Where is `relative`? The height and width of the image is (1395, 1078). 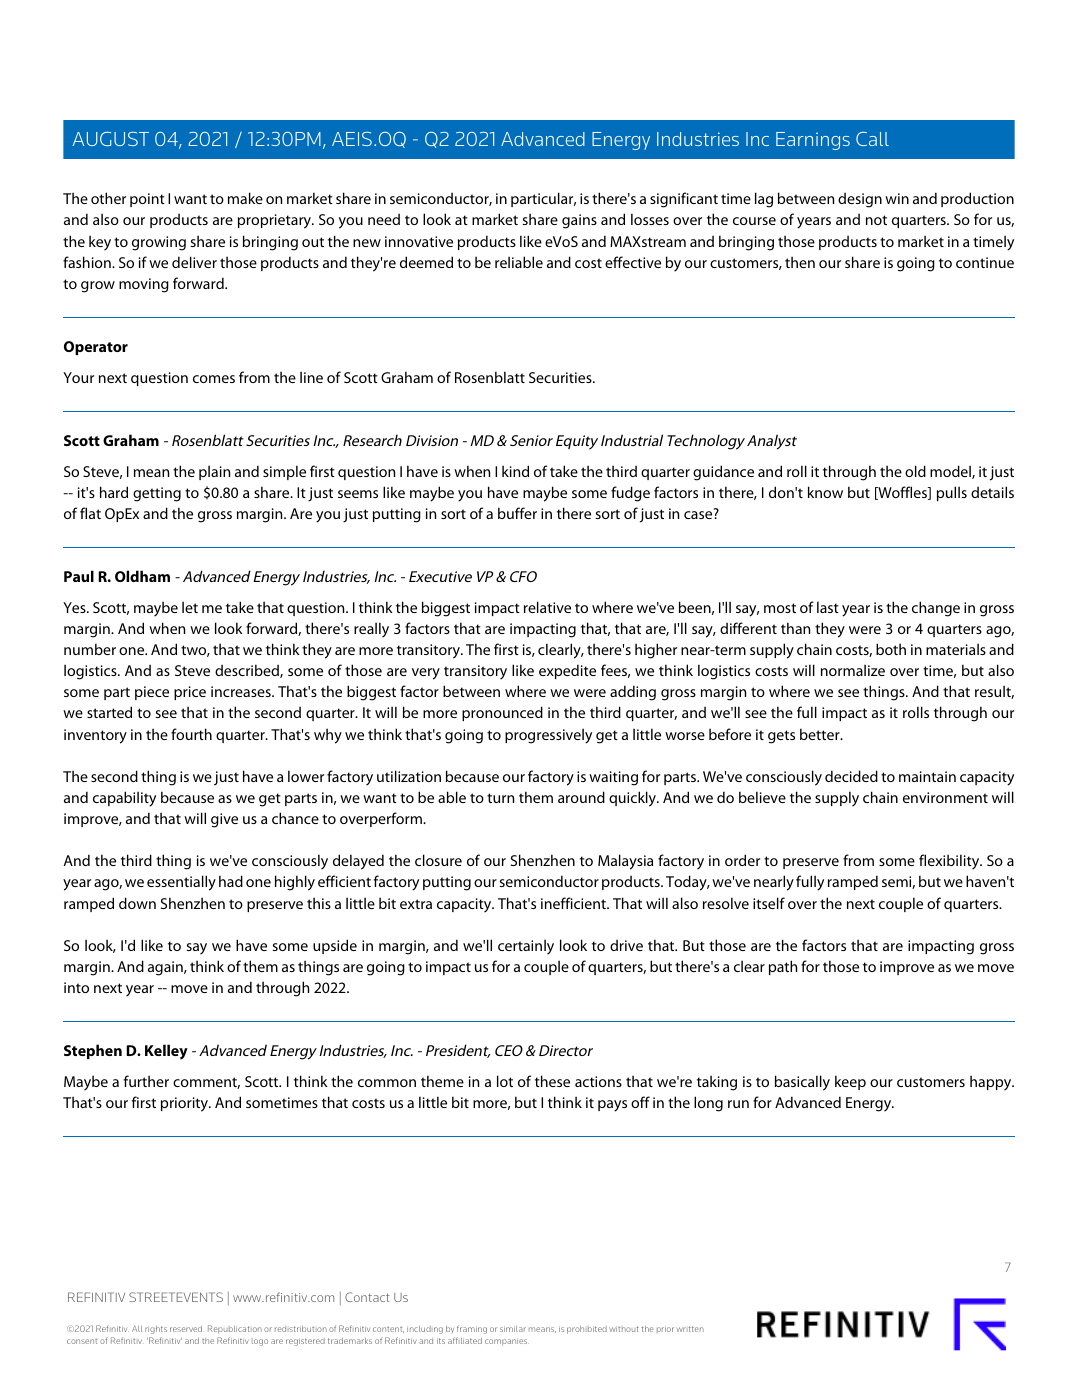
relative is located at coordinates (547, 607).
